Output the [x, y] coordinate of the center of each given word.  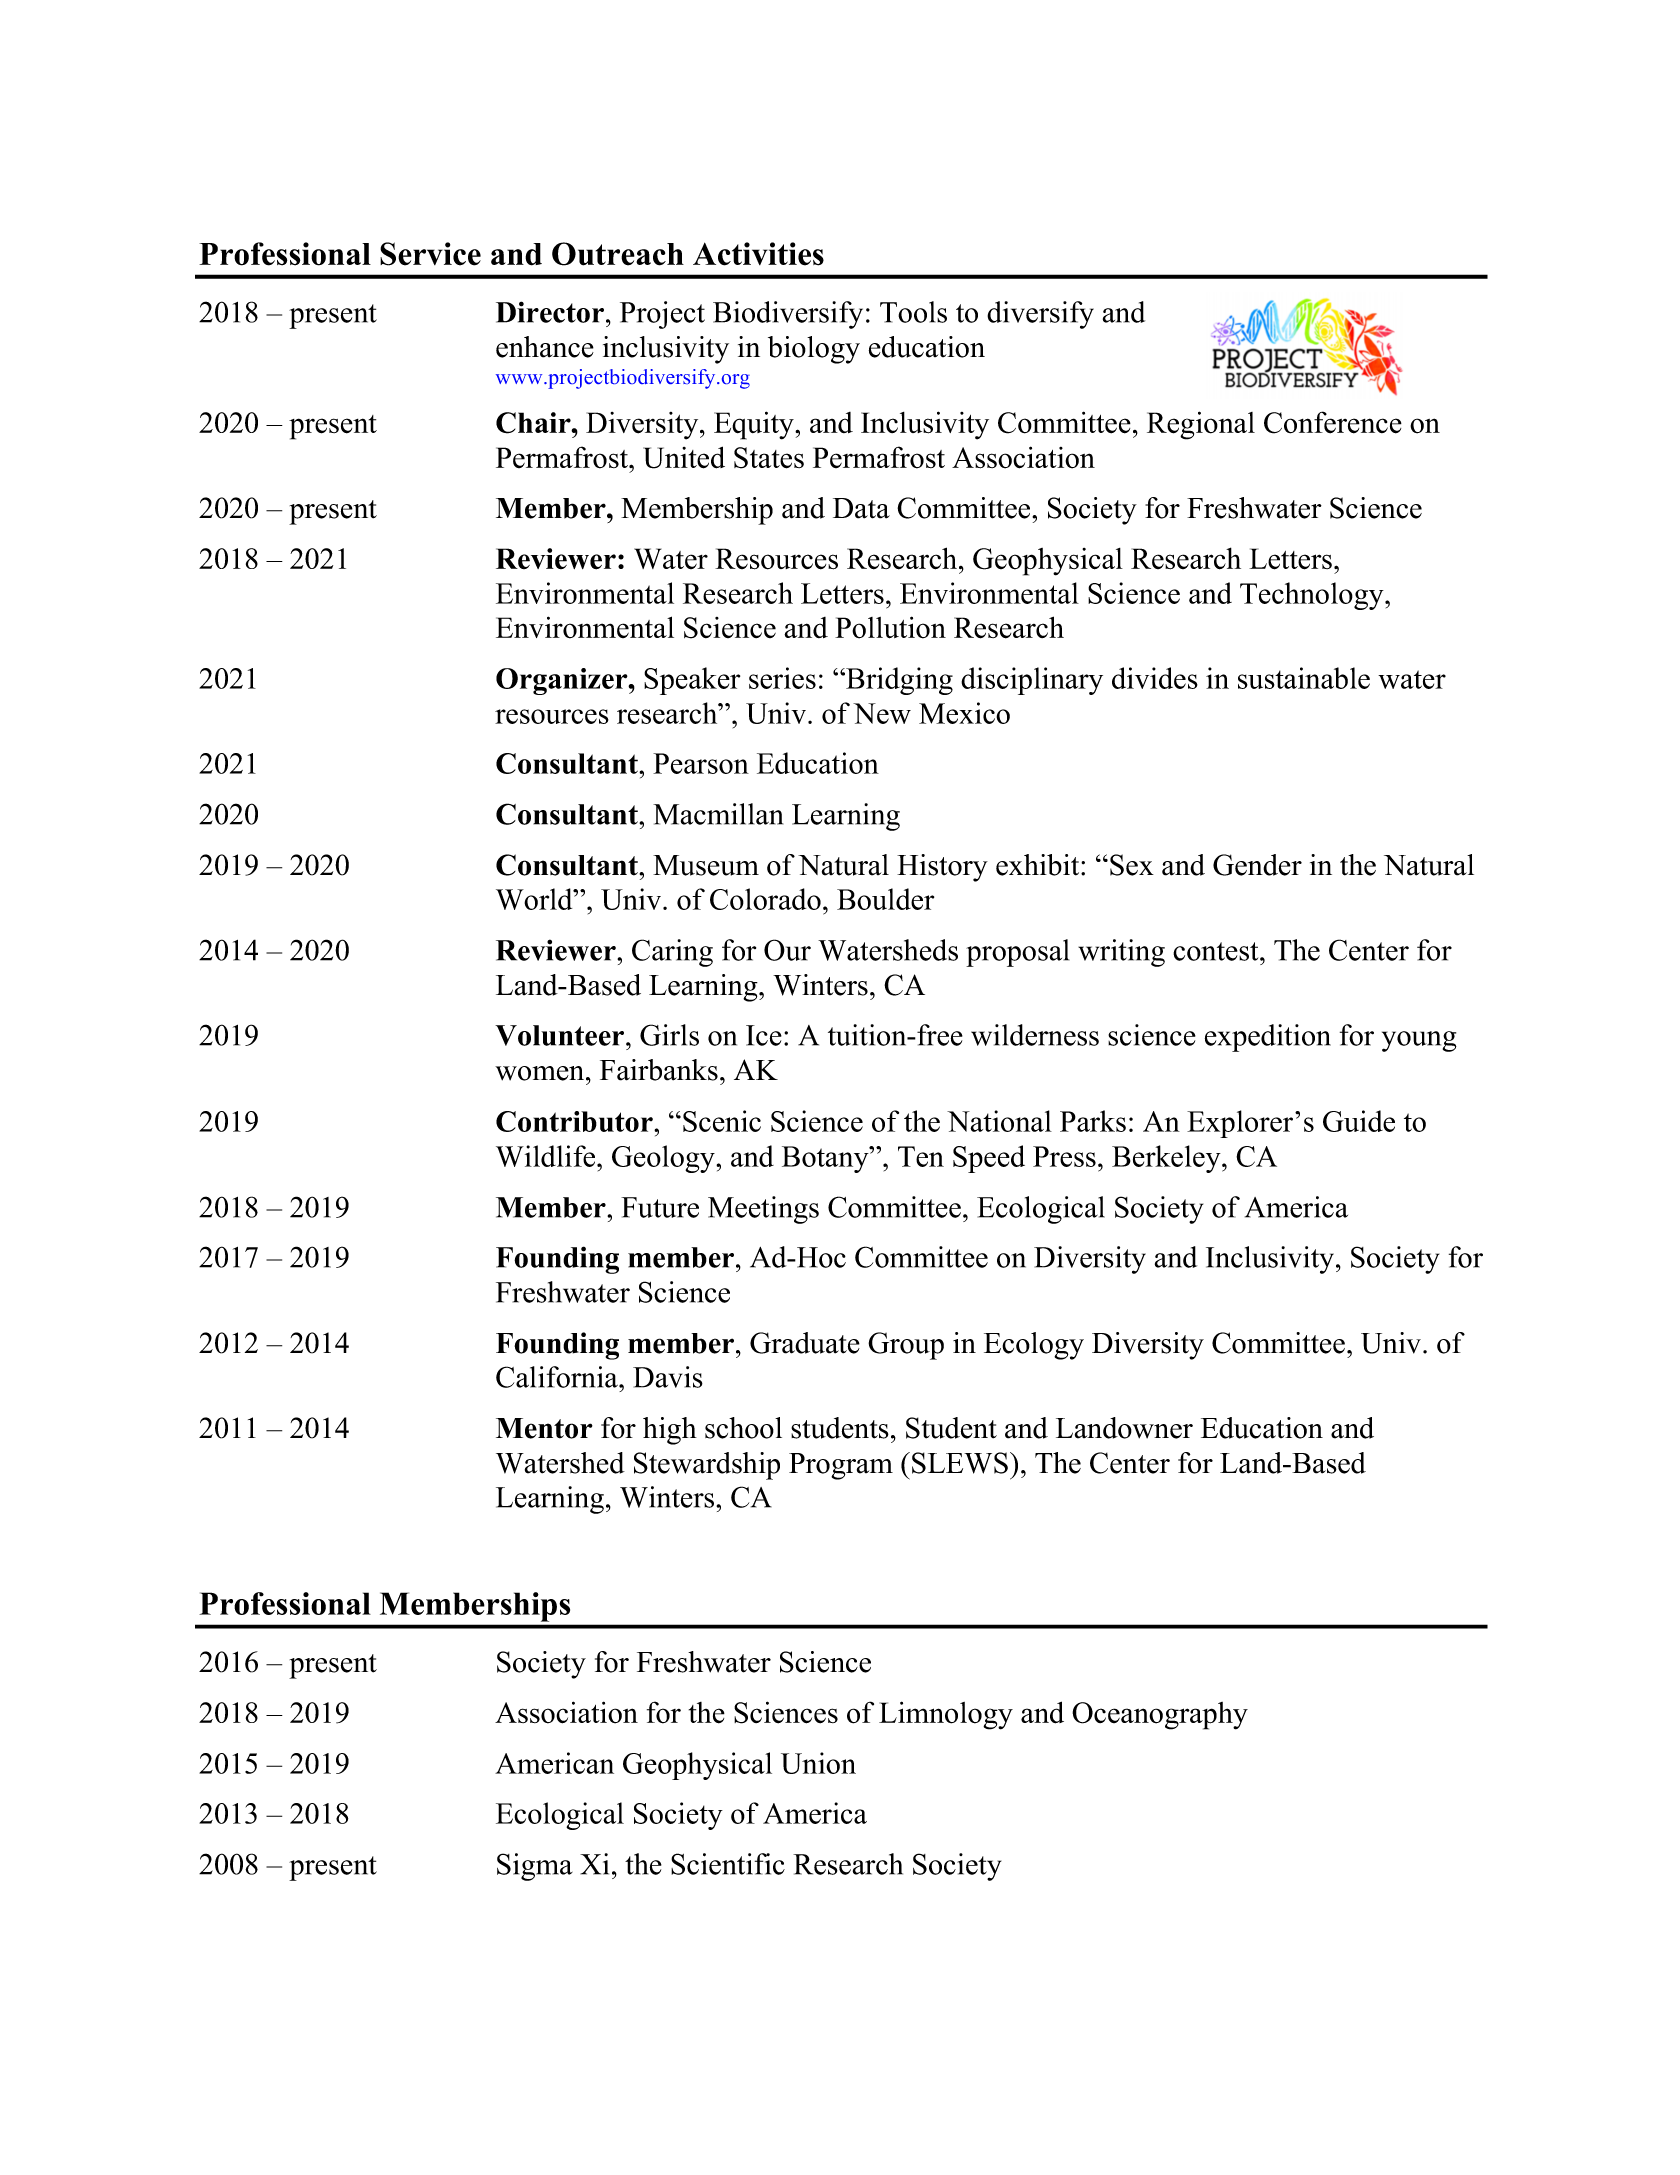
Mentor [544, 1428]
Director [550, 312]
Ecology [1034, 1346]
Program [841, 1466]
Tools [913, 312]
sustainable [1304, 678]
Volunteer [561, 1035]
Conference [1333, 422]
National [999, 1121]
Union [818, 1763]
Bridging [898, 681]
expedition [1268, 1038]
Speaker [692, 681]
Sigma [535, 1867]
